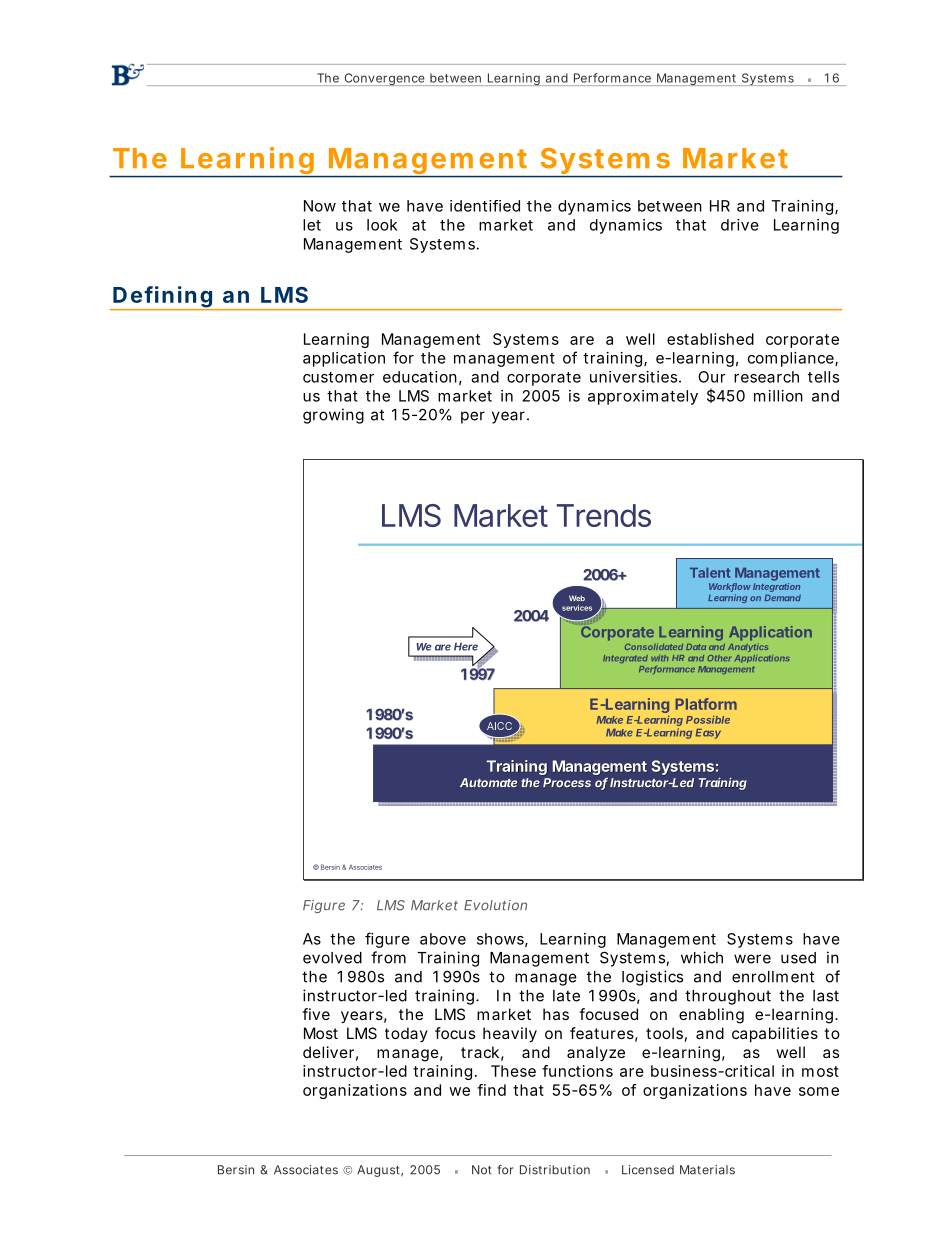 This document has height=1233, width=952. What do you see at coordinates (482, 1170) in the document?
I see `Not` at bounding box center [482, 1170].
